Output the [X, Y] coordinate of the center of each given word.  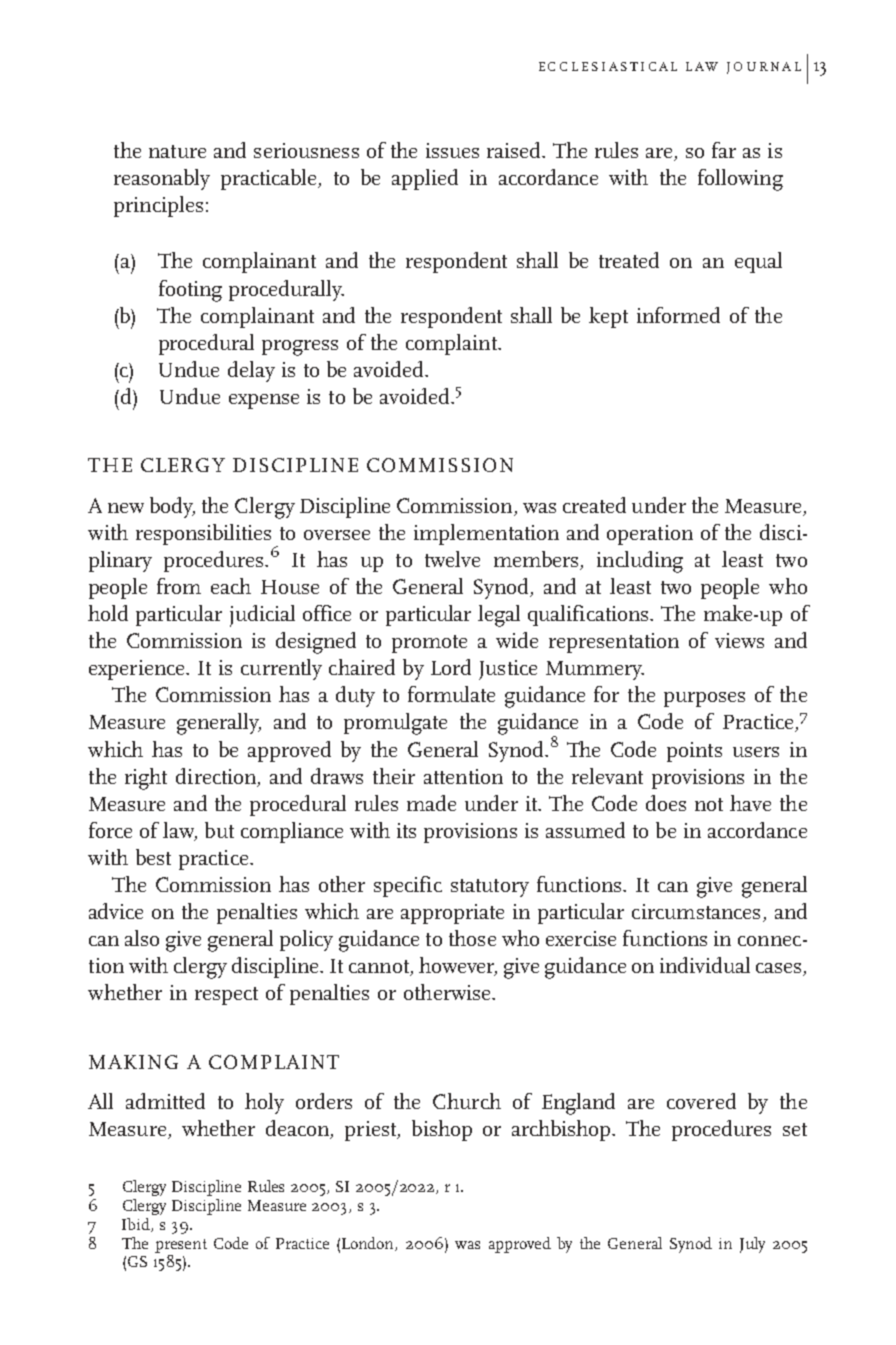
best [153, 857]
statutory [490, 888]
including [640, 562]
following [740, 180]
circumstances [696, 911]
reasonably [162, 179]
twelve [452, 559]
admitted [165, 1101]
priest [372, 1131]
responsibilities [205, 536]
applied [425, 179]
